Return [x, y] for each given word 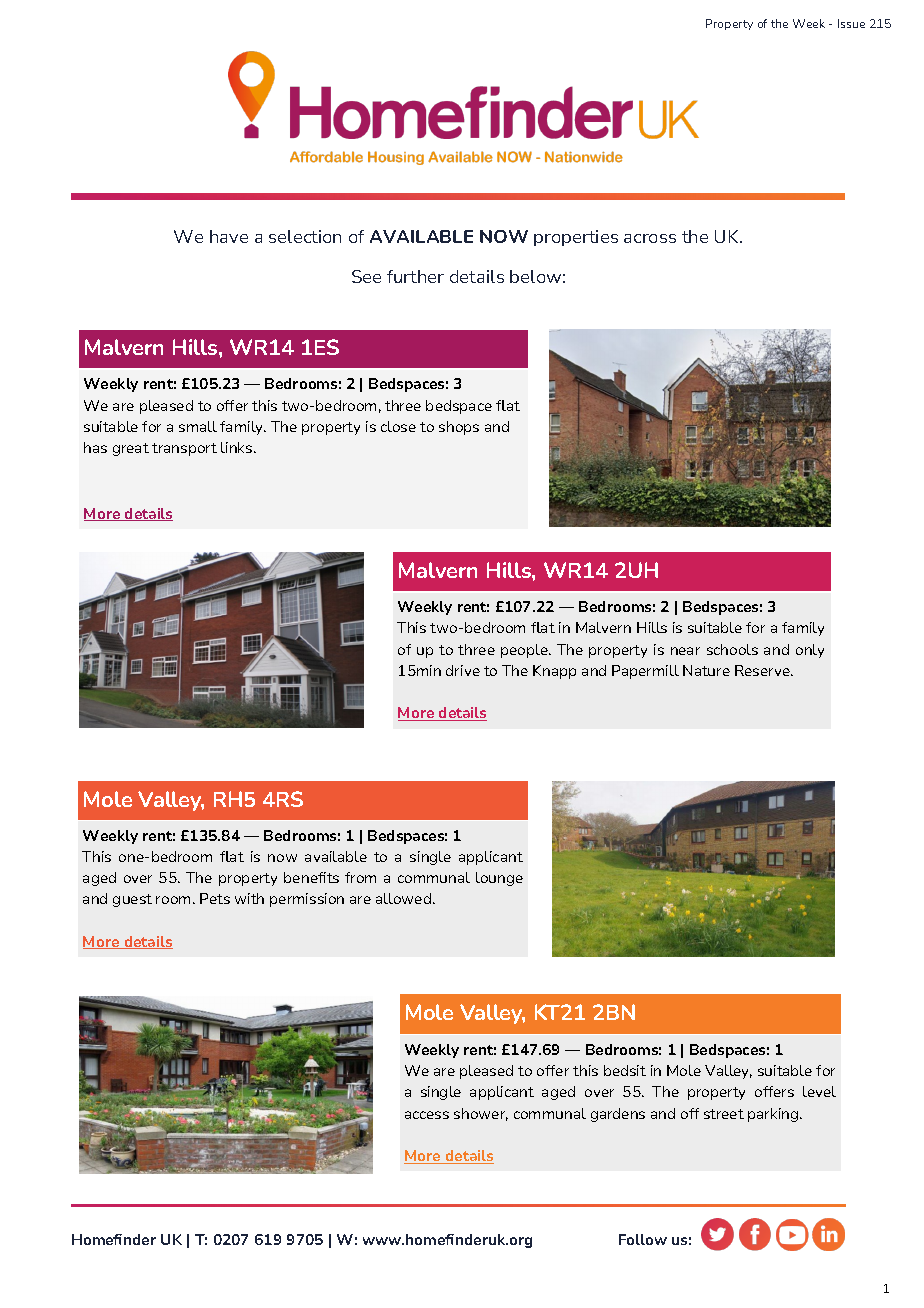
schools [732, 649]
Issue [851, 23]
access [427, 1115]
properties [576, 238]
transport [184, 449]
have [229, 236]
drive [463, 670]
